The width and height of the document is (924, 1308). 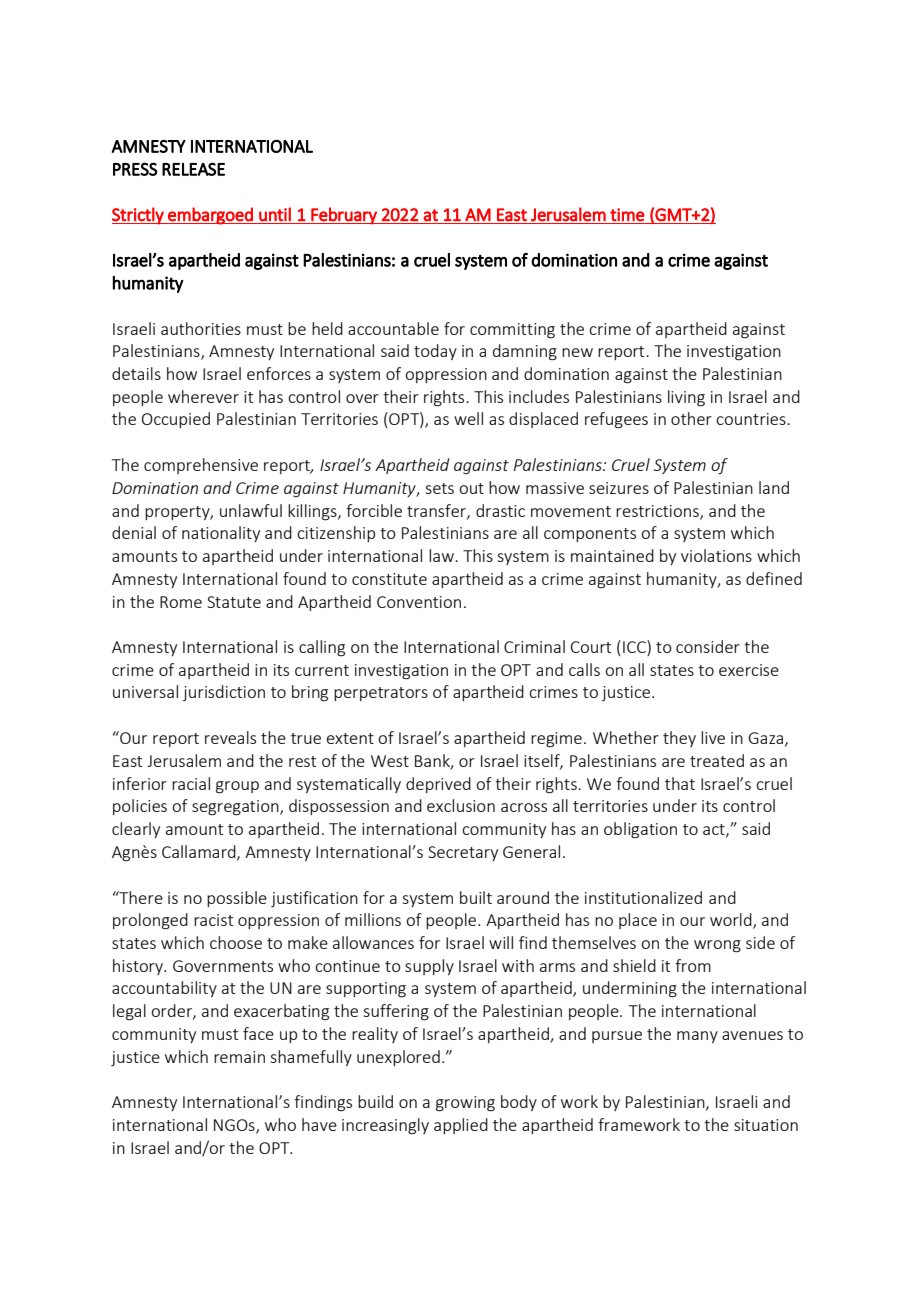 I want to click on time, so click(x=627, y=215).
